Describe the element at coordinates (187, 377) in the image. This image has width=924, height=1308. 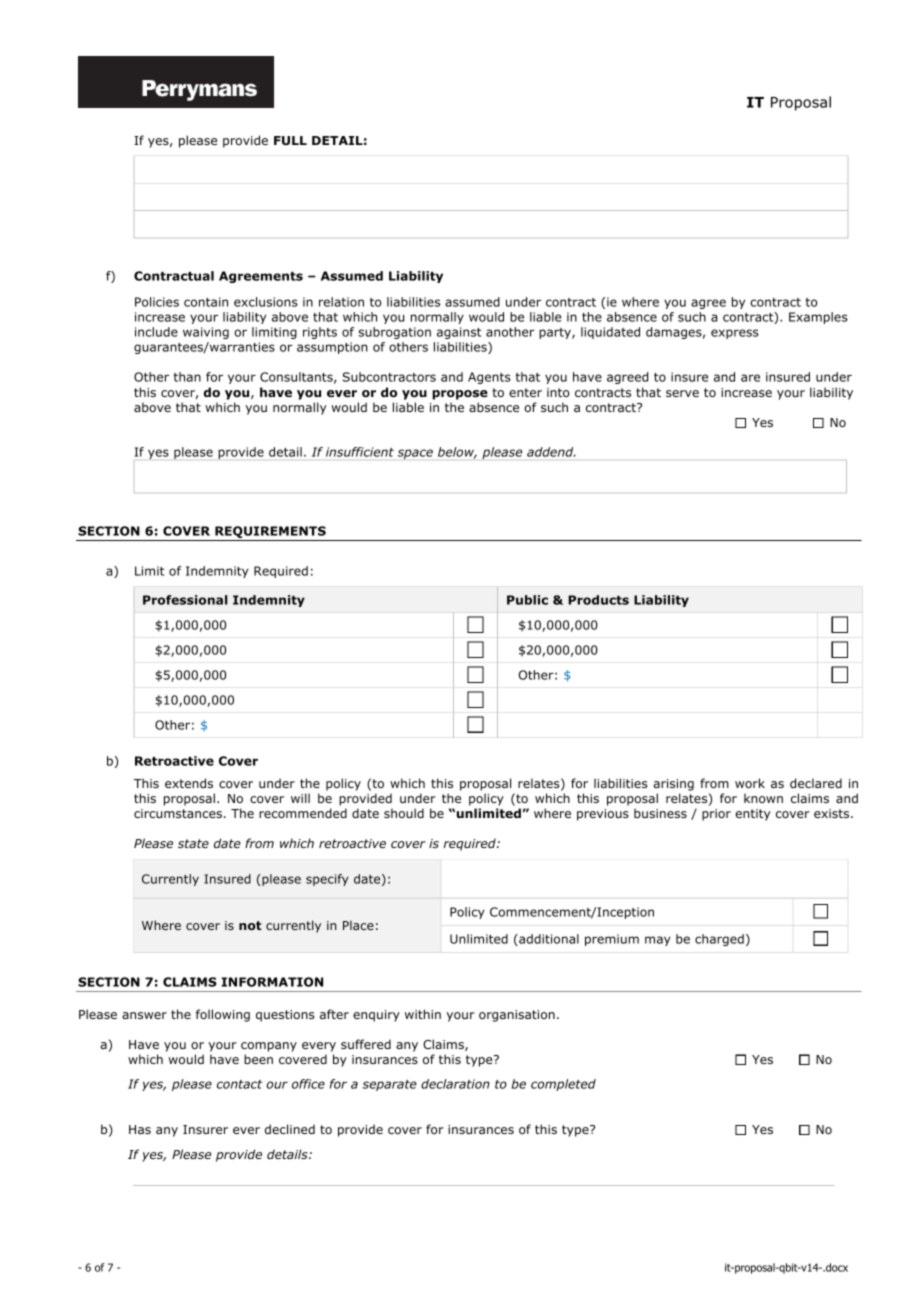
I see `than` at that location.
